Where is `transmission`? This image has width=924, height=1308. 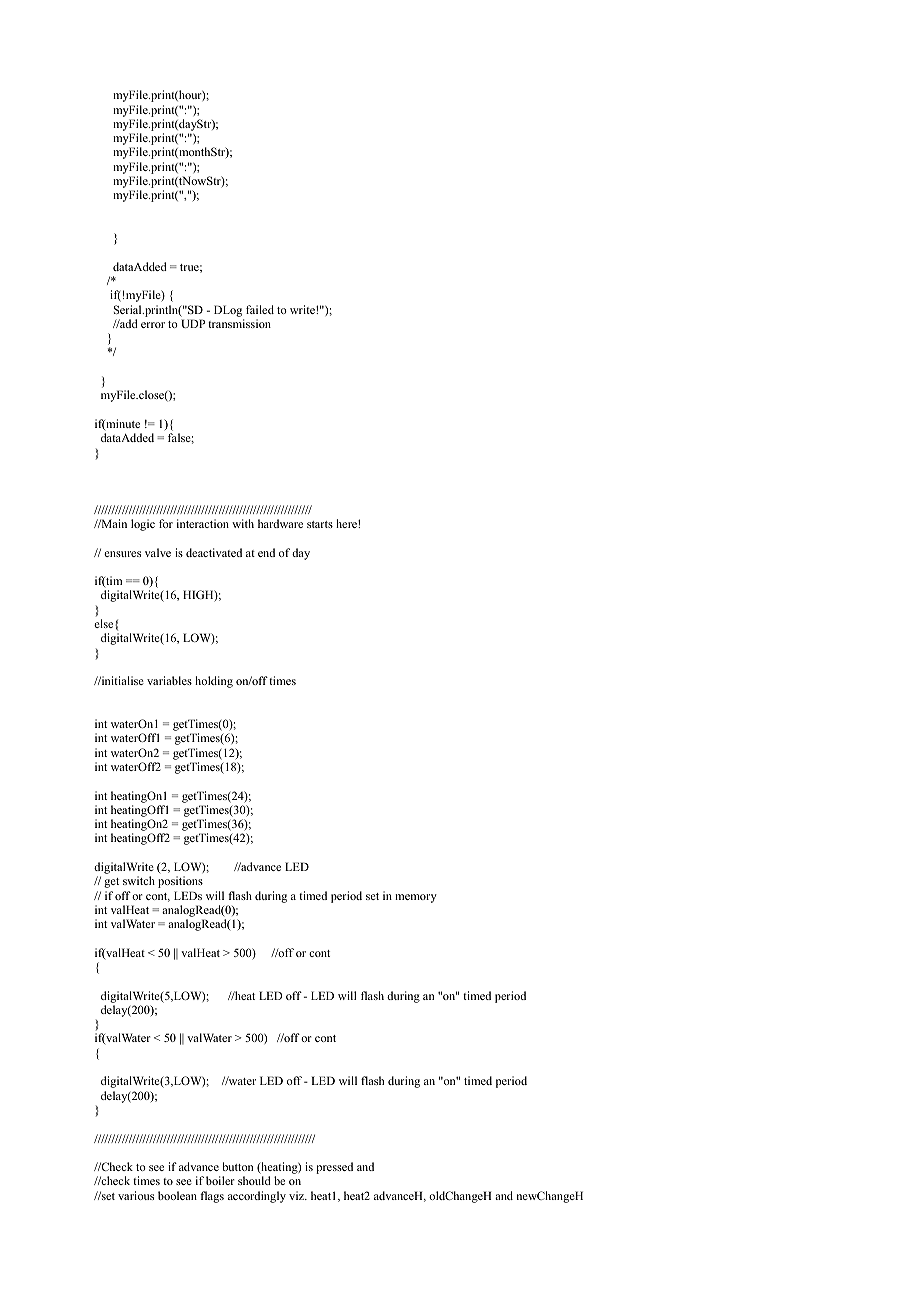
transmission is located at coordinates (239, 323).
